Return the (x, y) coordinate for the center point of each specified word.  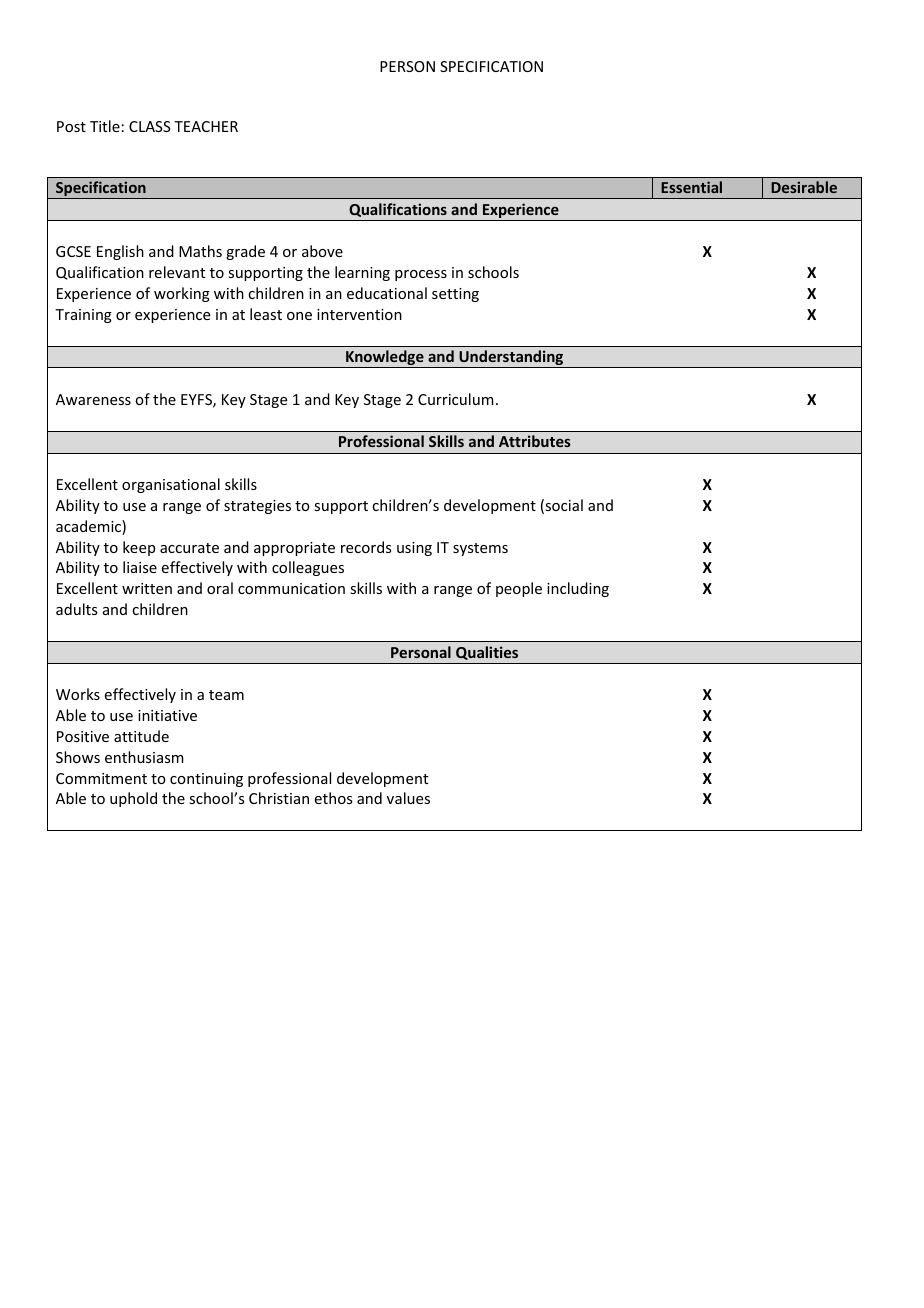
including (578, 589)
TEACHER (206, 126)
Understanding (511, 359)
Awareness (93, 399)
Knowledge (385, 359)
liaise (140, 567)
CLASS (150, 126)
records (366, 547)
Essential (691, 187)
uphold (133, 799)
